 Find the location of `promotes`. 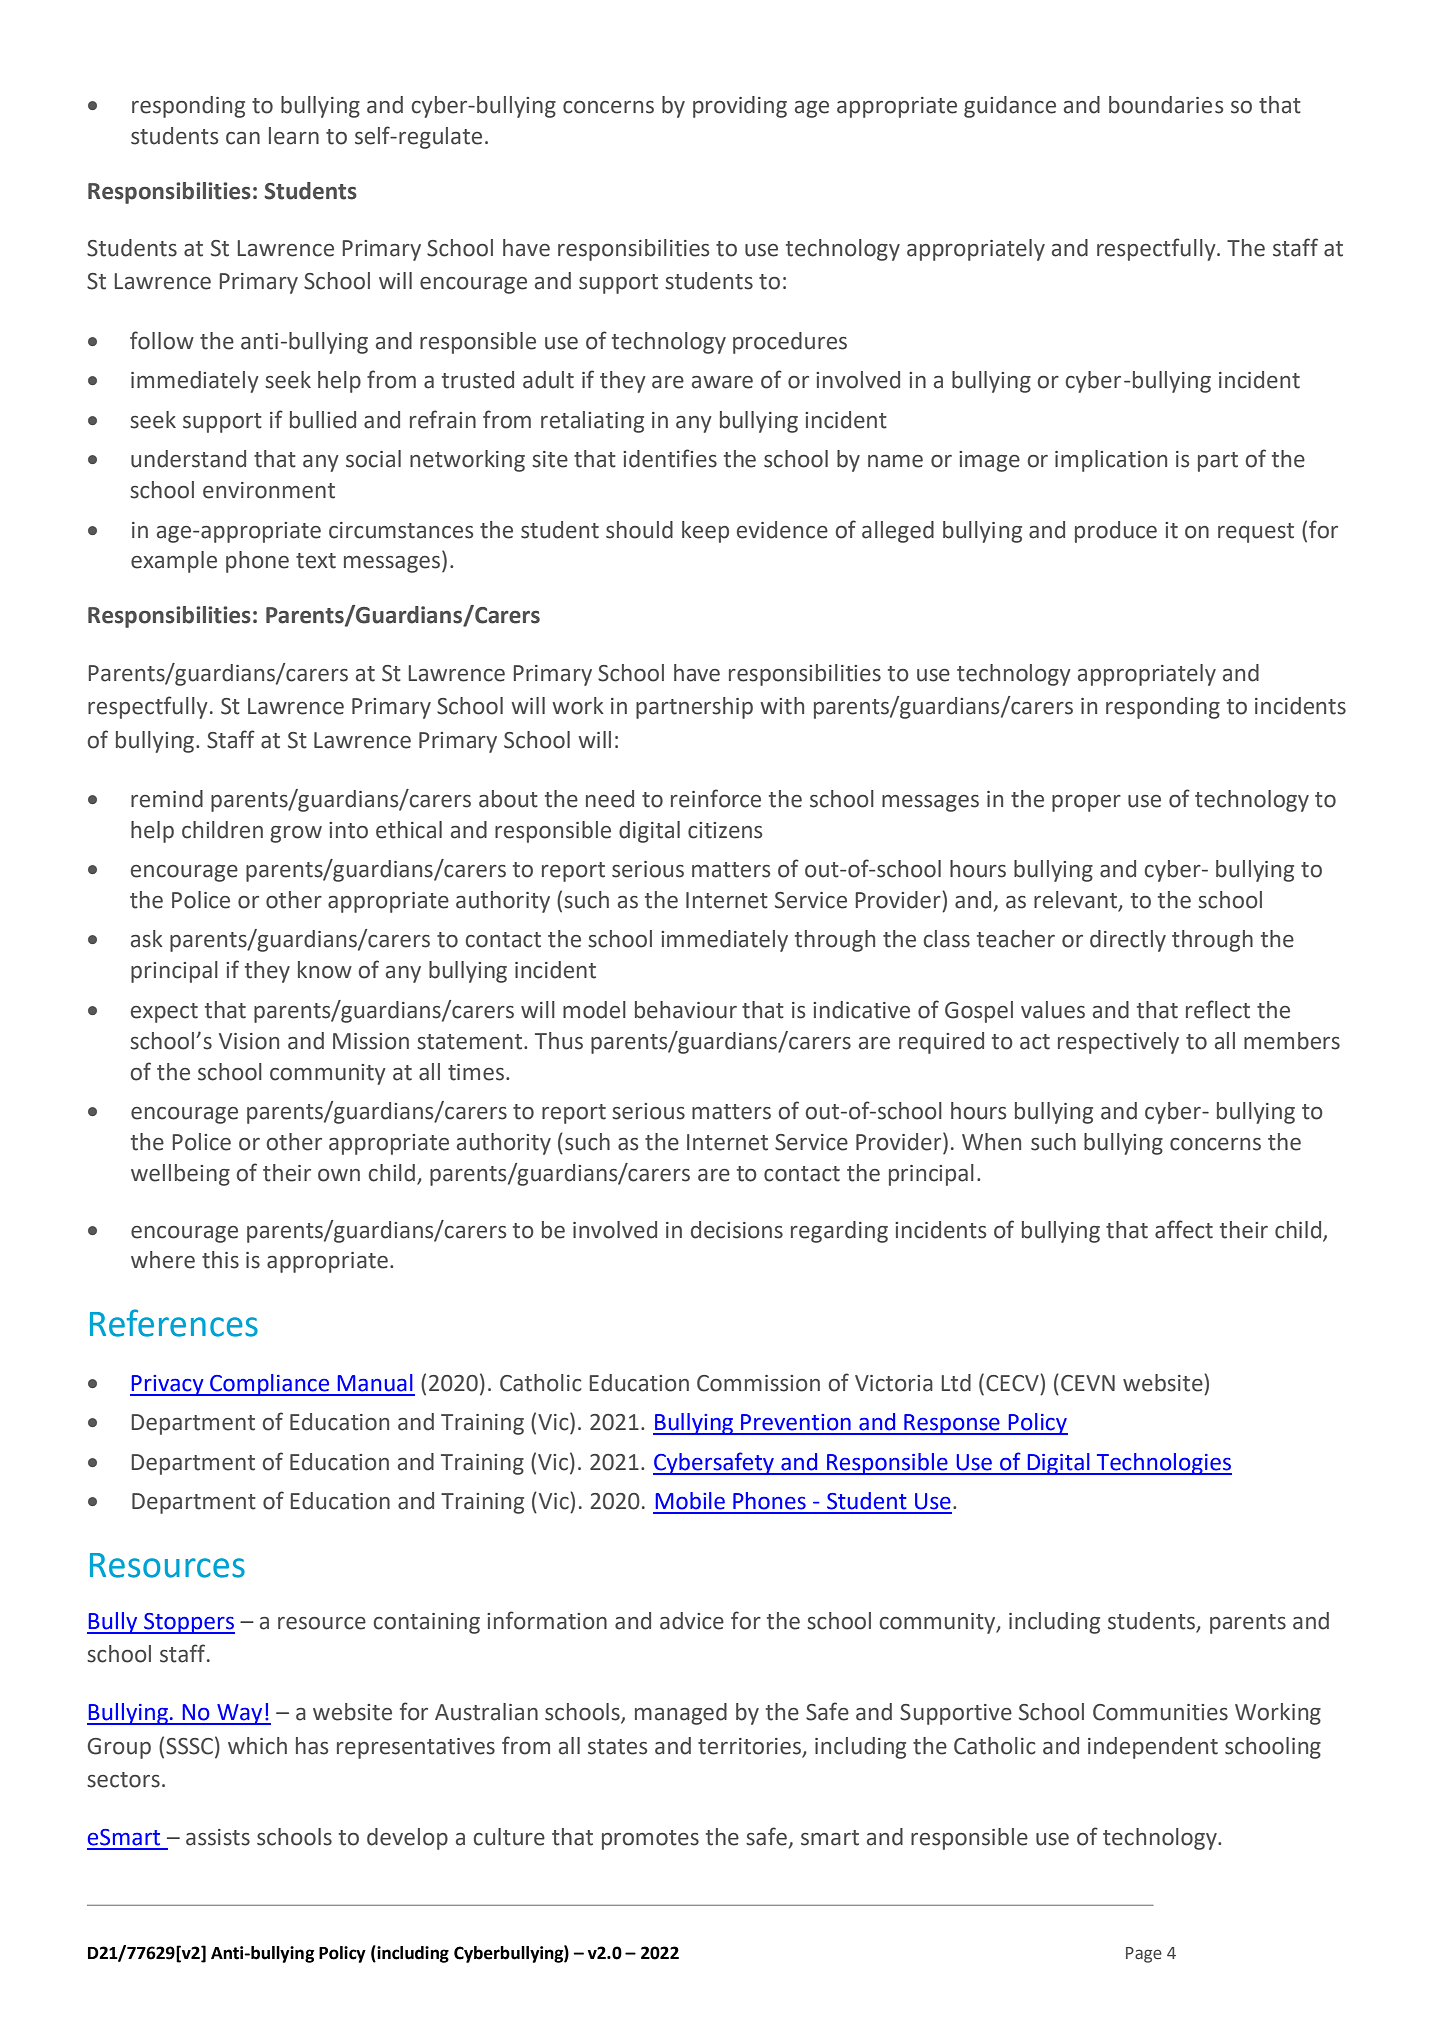

promotes is located at coordinates (650, 1840).
